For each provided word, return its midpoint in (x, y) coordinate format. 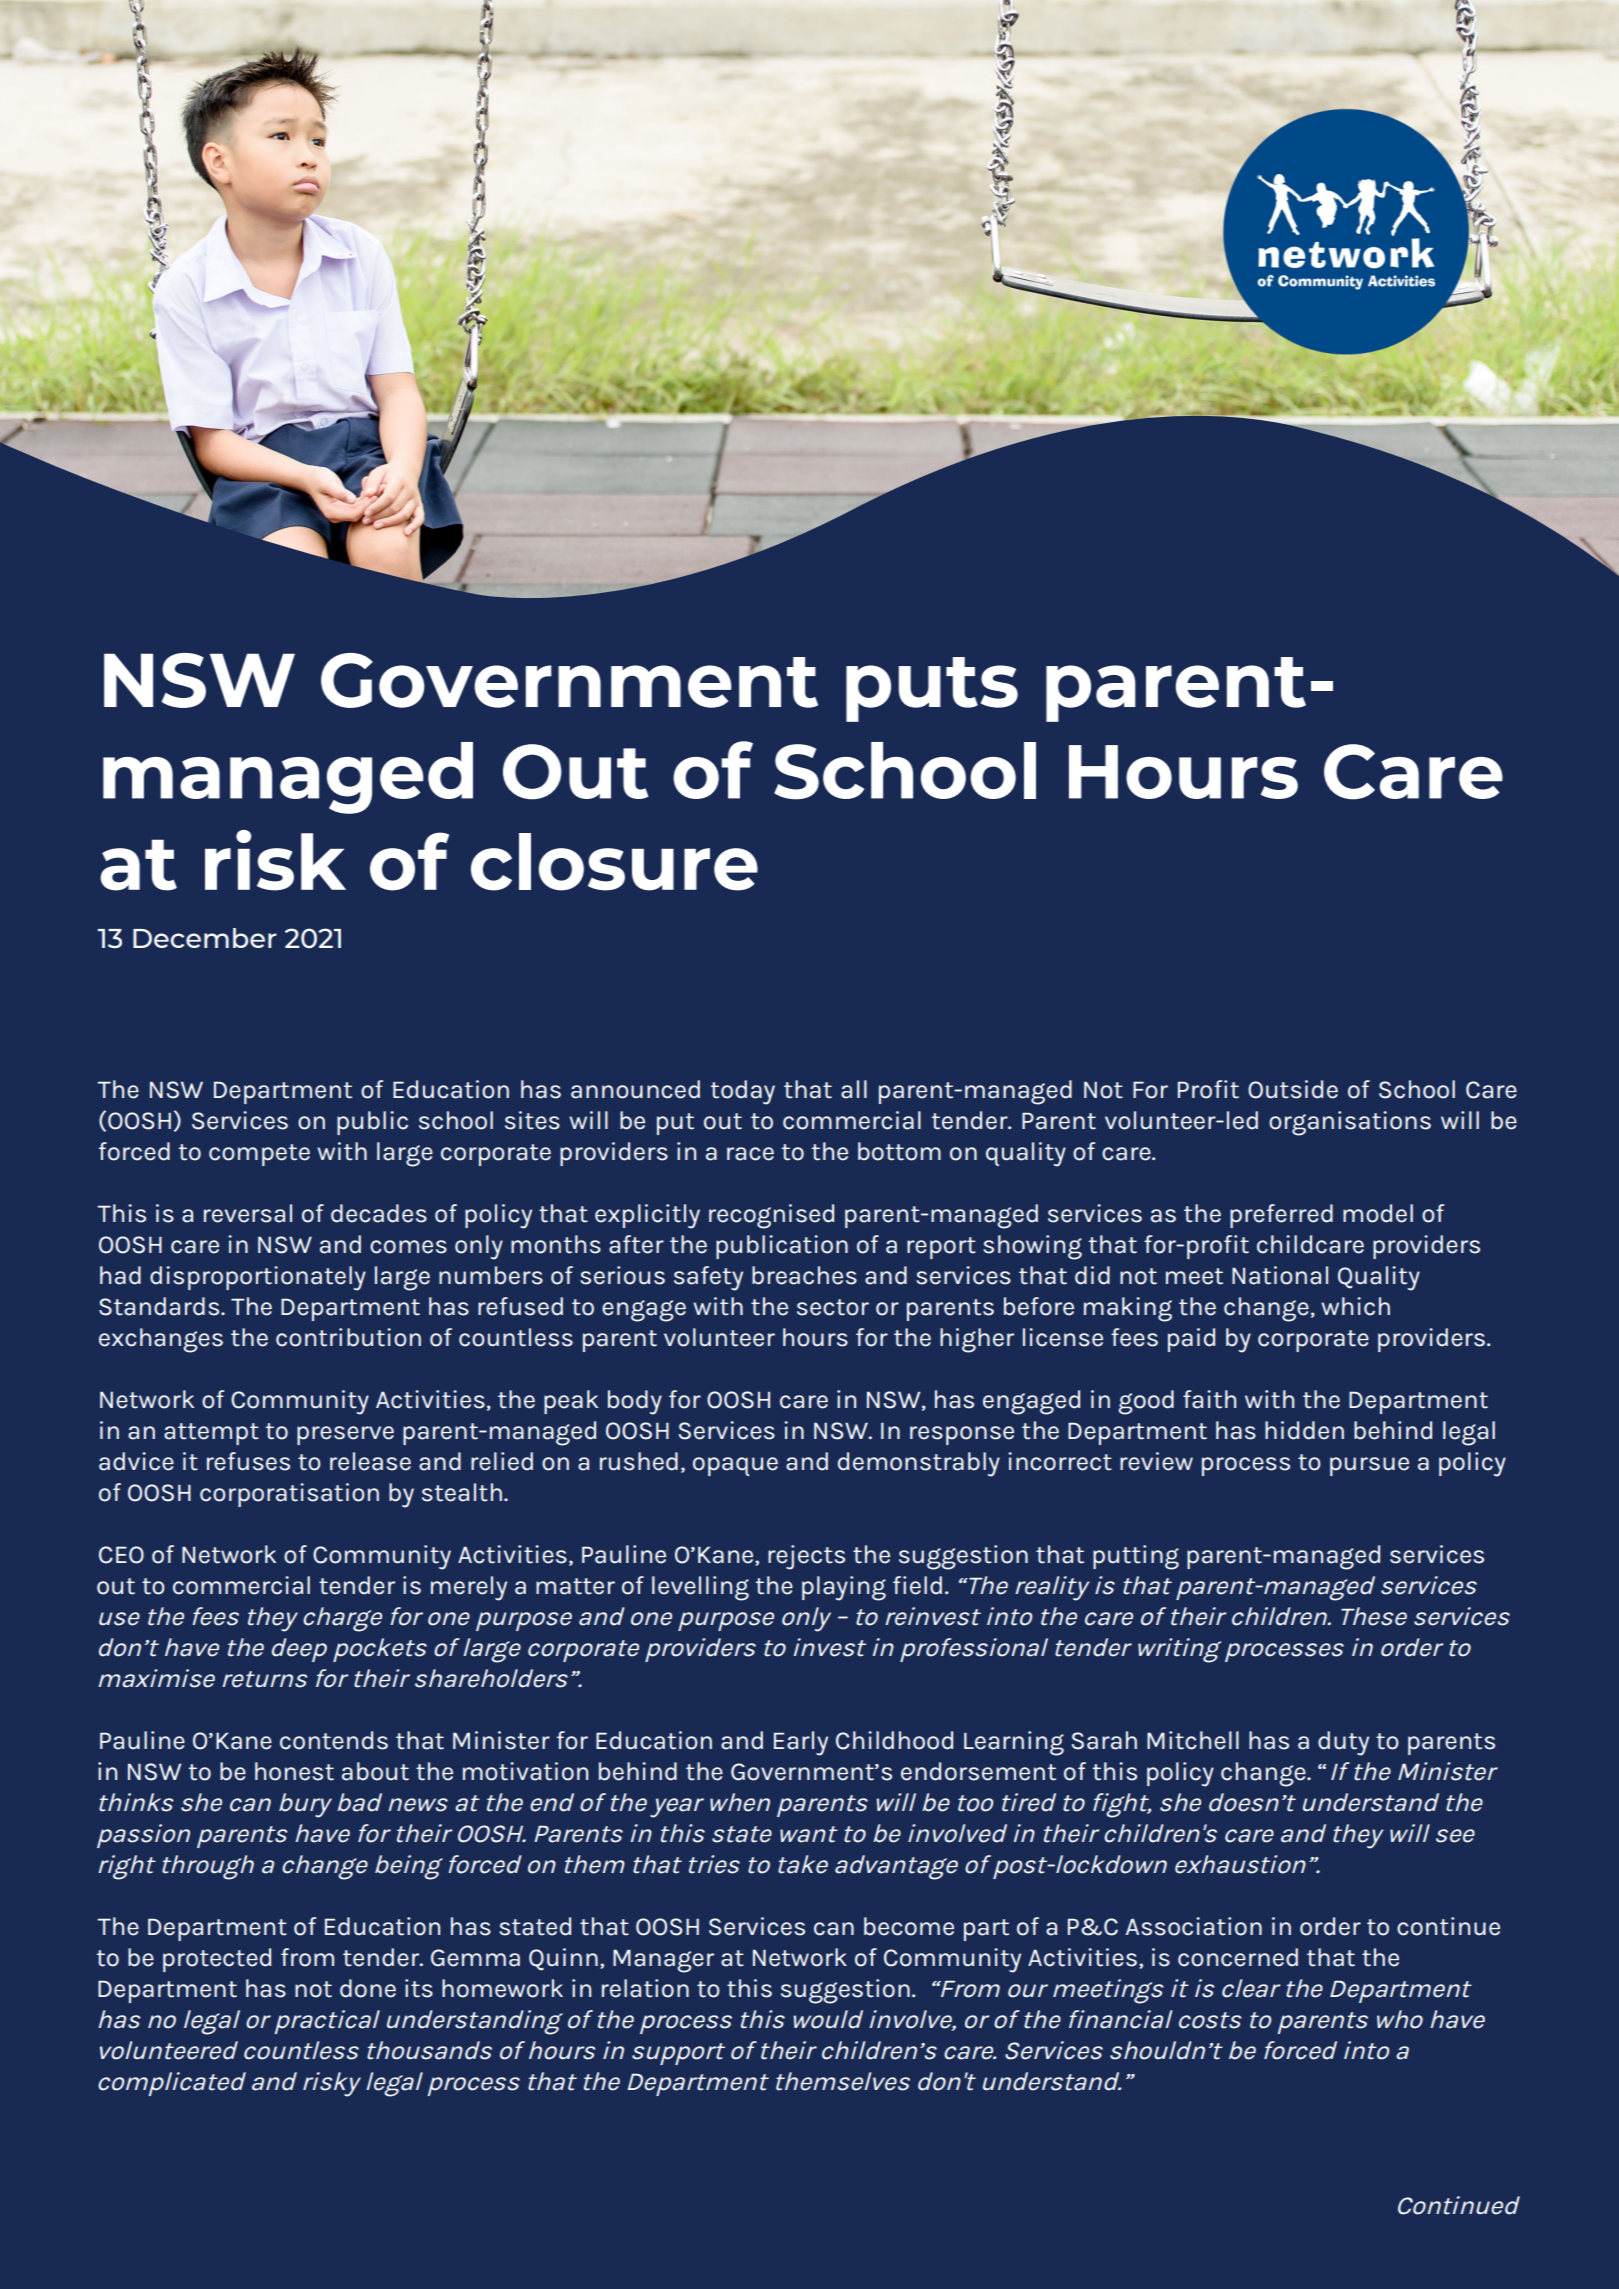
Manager (663, 1961)
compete (259, 1155)
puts (932, 689)
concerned (1238, 1957)
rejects (806, 1557)
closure (614, 862)
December (205, 938)
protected (217, 1960)
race (750, 1154)
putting (1136, 1557)
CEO (121, 1555)
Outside (1293, 1089)
